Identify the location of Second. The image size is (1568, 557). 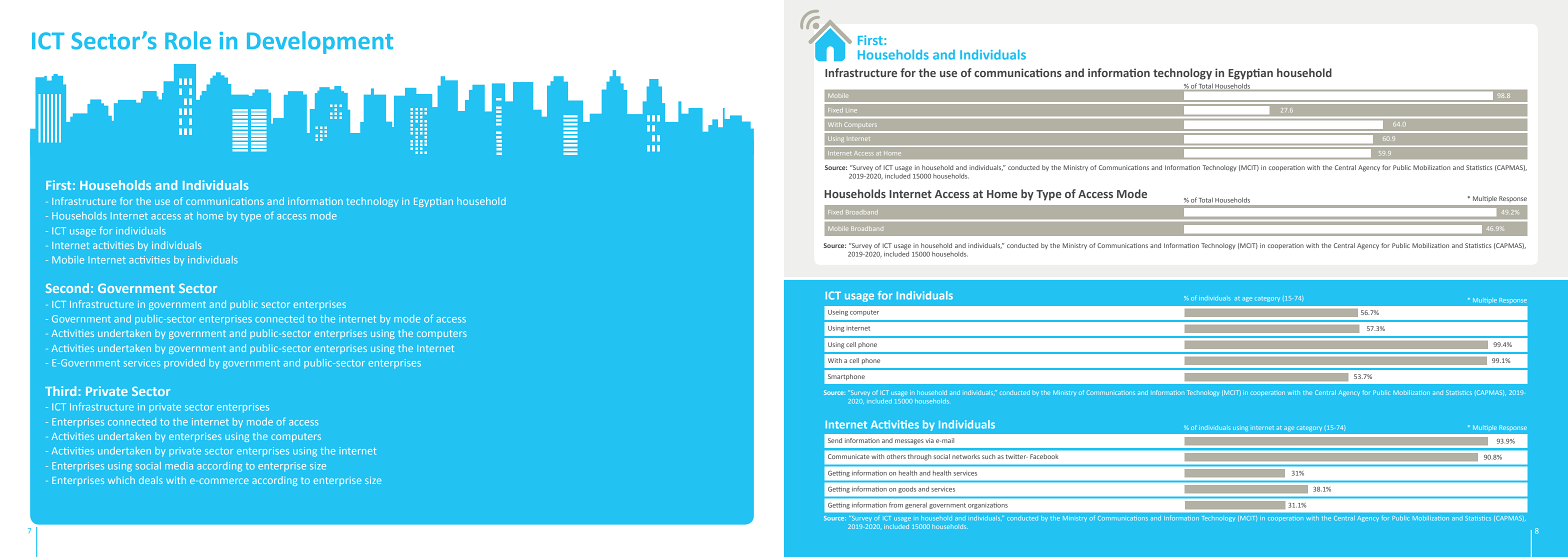
(67, 288).
